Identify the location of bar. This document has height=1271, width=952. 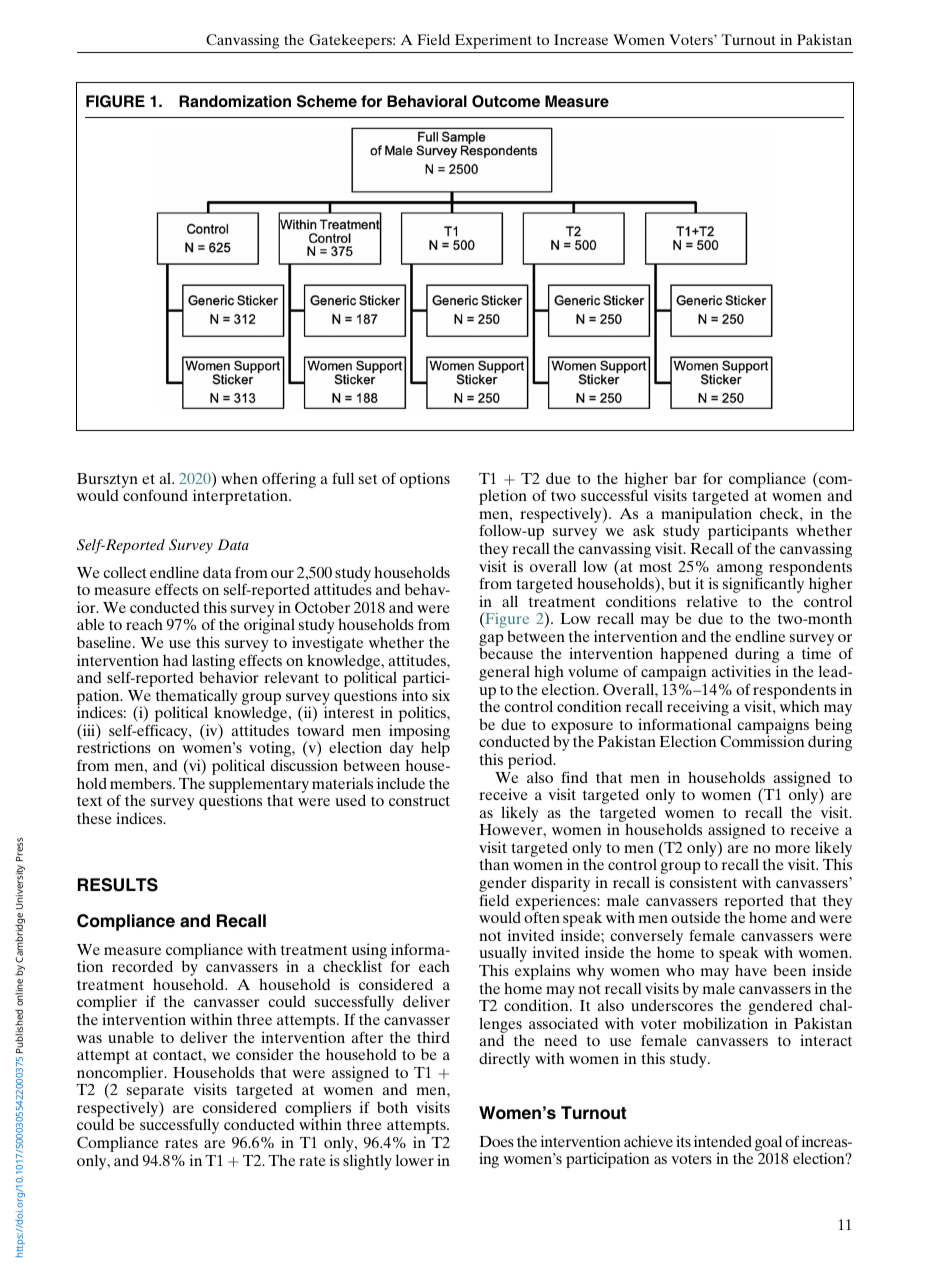
(685, 478).
